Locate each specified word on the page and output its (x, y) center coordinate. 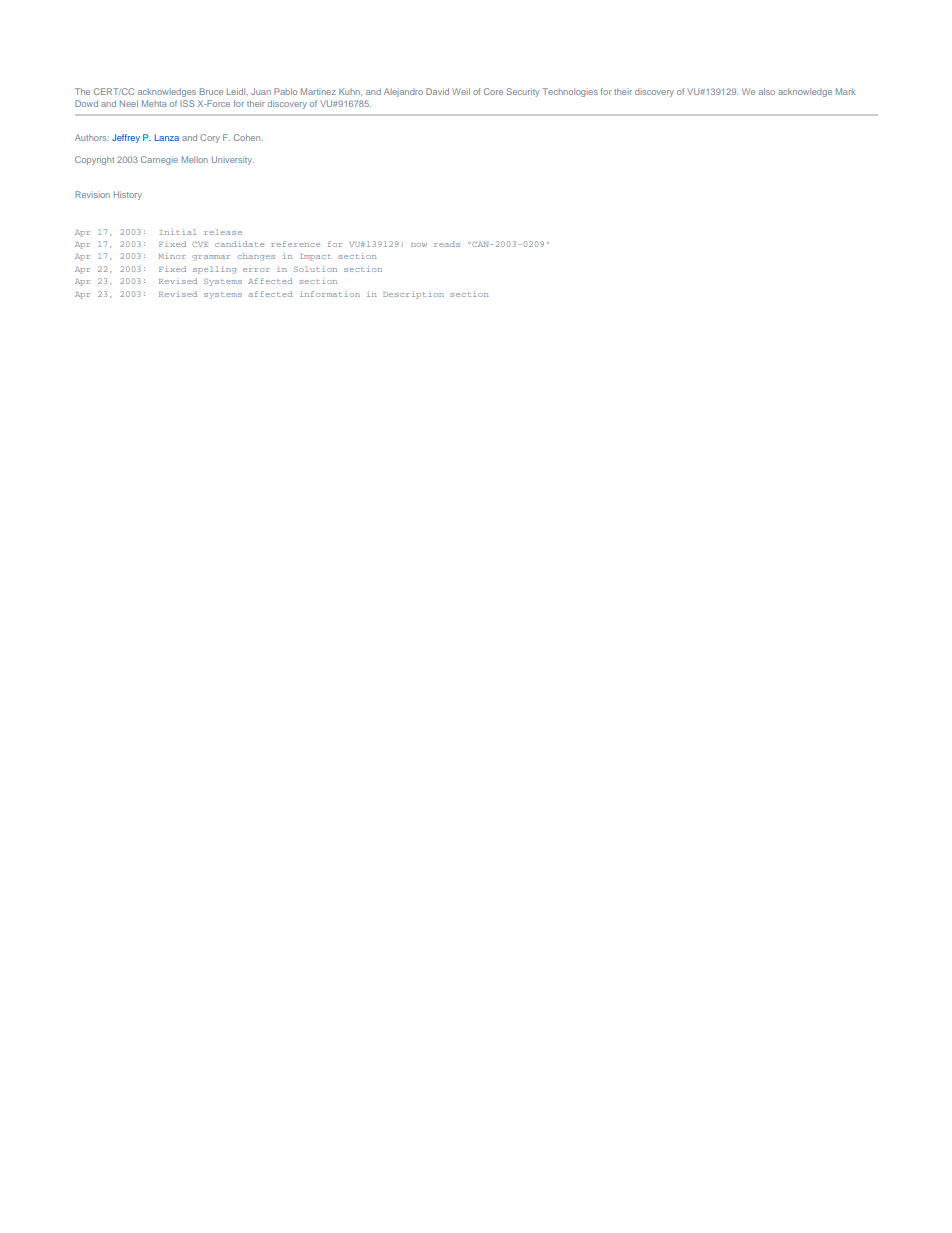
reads (447, 244)
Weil (461, 91)
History (128, 195)
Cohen (248, 137)
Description (413, 295)
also (767, 91)
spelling (214, 270)
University (233, 160)
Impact (315, 257)
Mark (846, 91)
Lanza (167, 137)
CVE (200, 244)
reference (295, 244)
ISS (187, 103)
